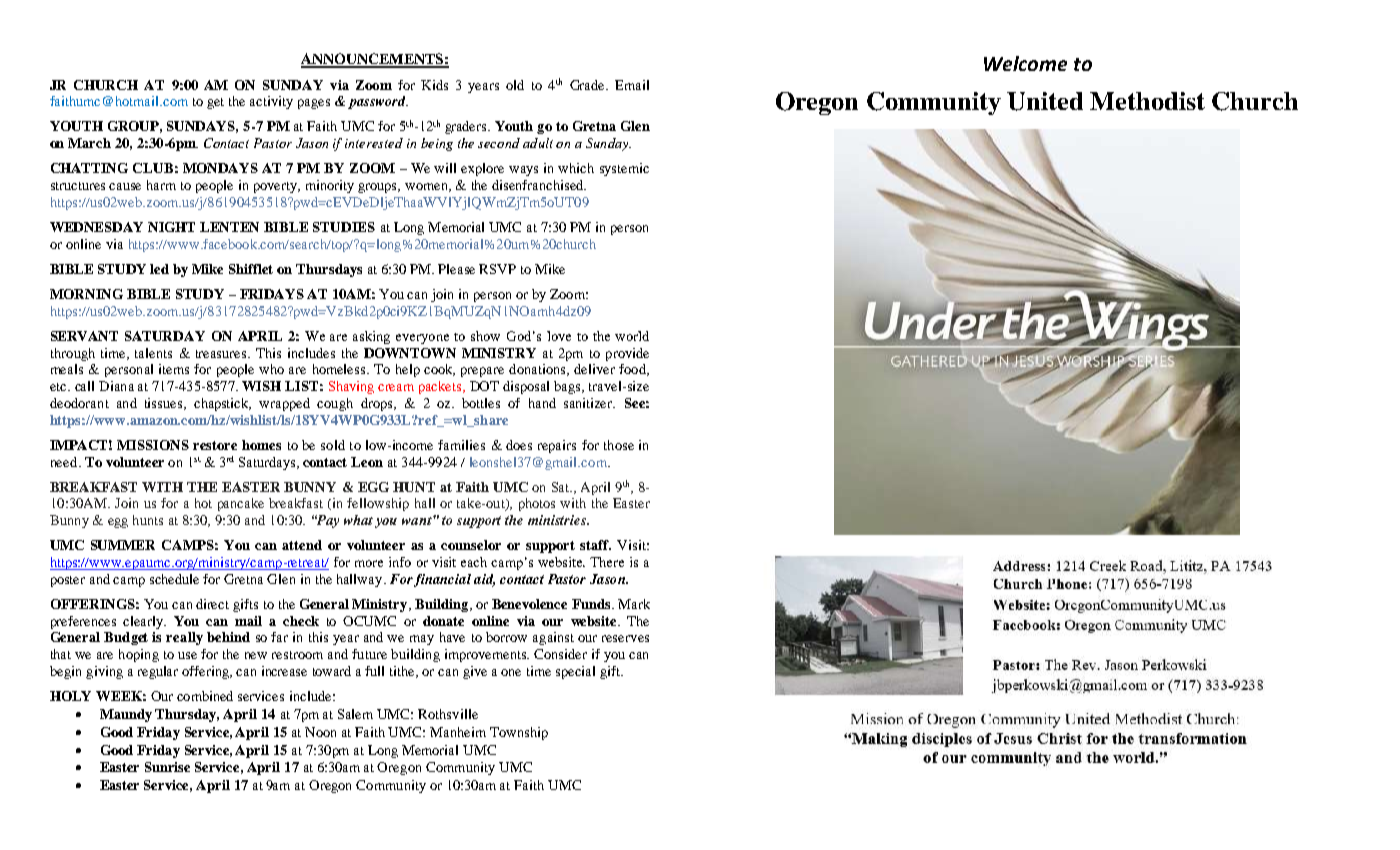 The image size is (1400, 850). Describe the element at coordinates (607, 562) in the image. I see `There` at that location.
